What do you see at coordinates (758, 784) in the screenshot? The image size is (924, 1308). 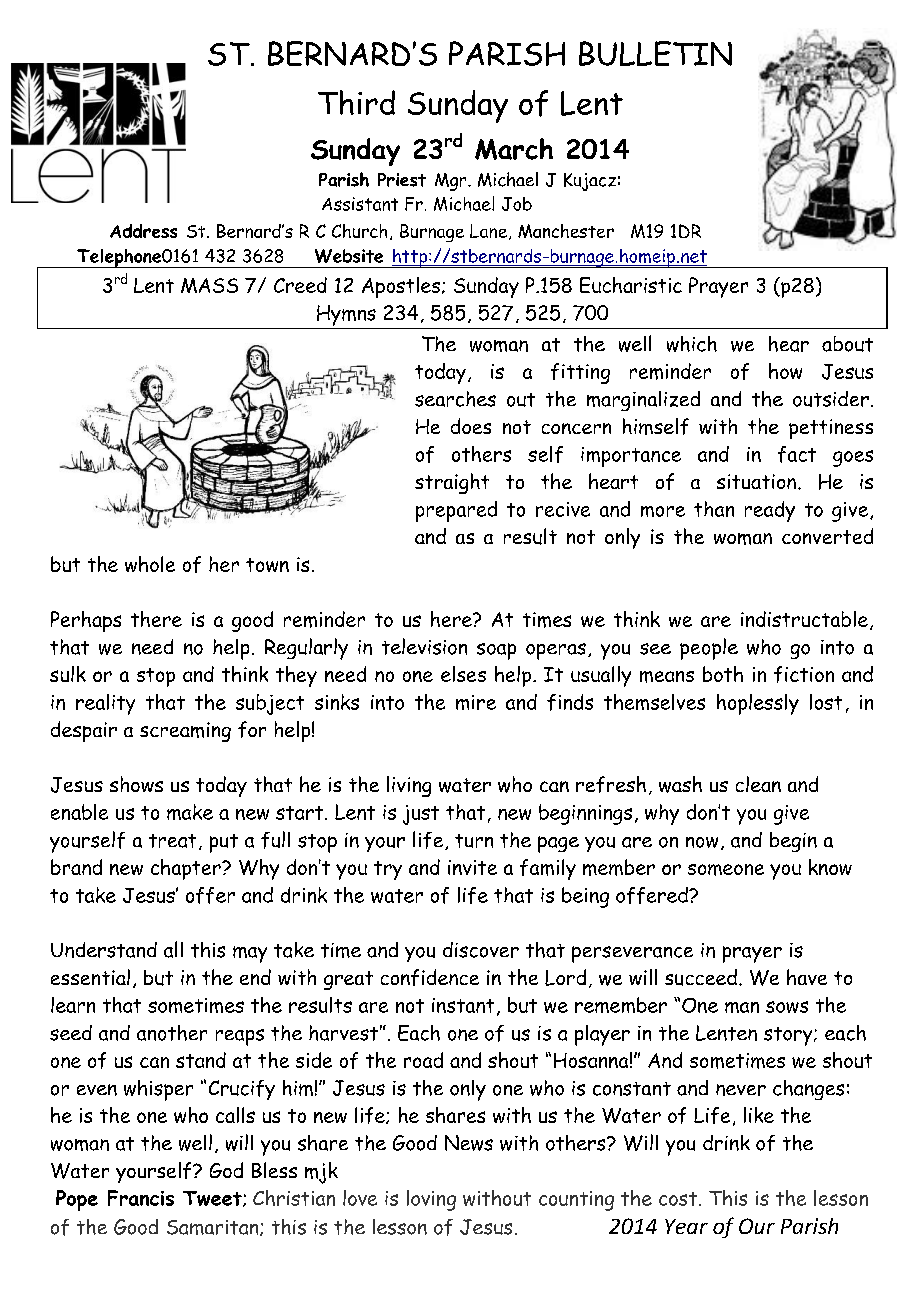 I see `clean` at bounding box center [758, 784].
